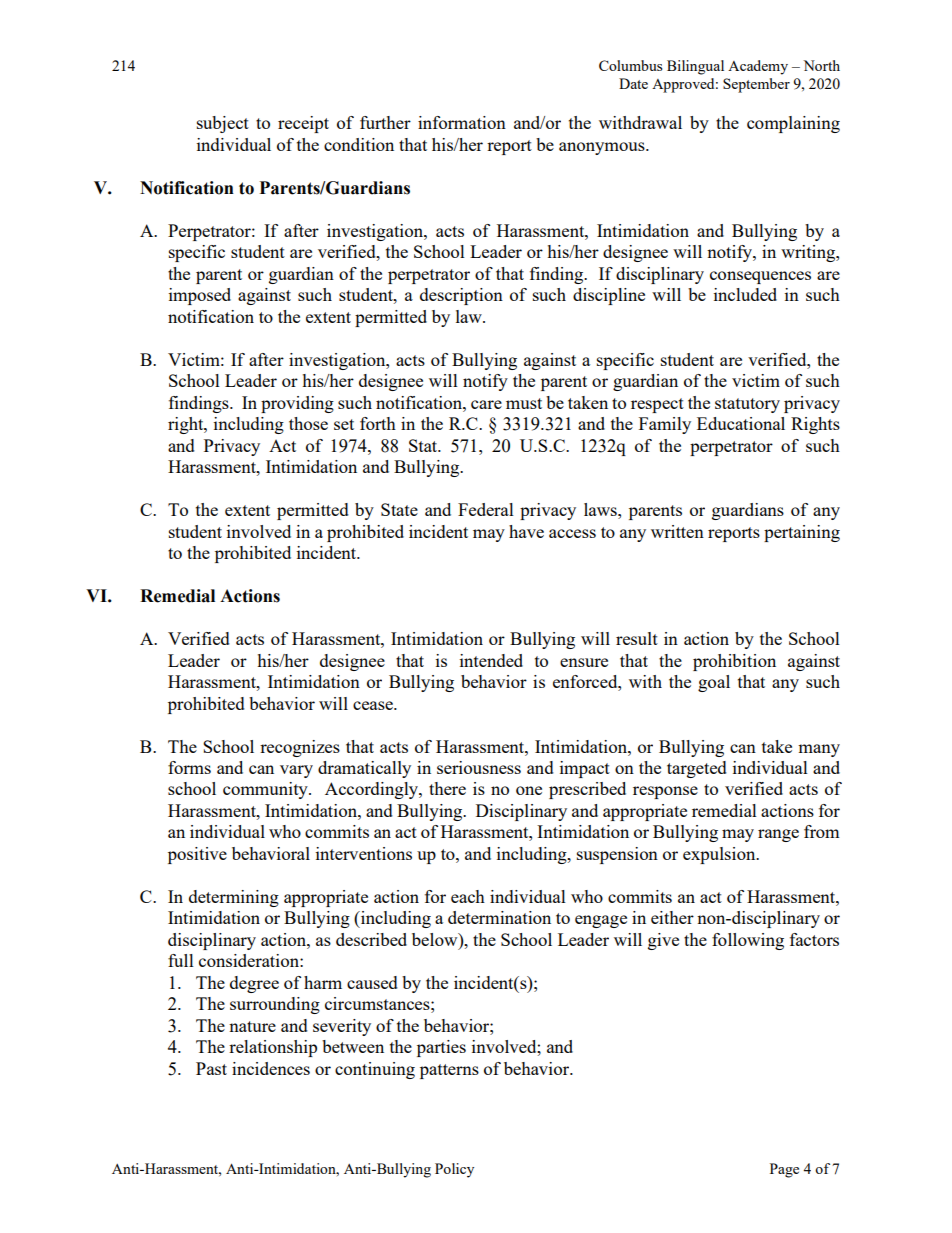 This screenshot has height=1233, width=952. What do you see at coordinates (756, 85) in the screenshot?
I see `September` at bounding box center [756, 85].
